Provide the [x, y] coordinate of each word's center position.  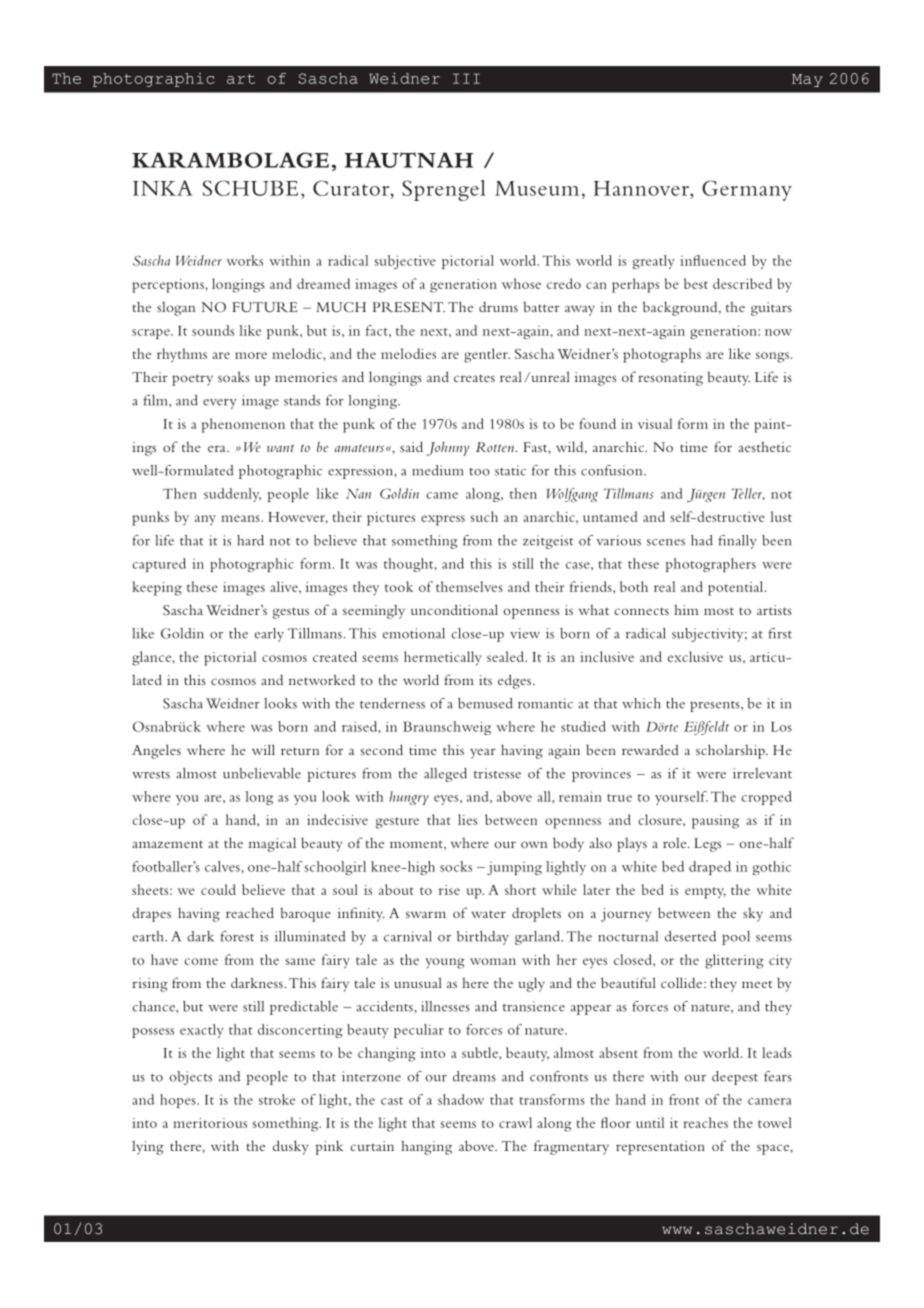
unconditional [454, 609]
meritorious [210, 1123]
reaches [705, 1122]
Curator [352, 188]
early [269, 635]
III [466, 78]
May [807, 80]
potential [737, 588]
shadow [461, 1099]
